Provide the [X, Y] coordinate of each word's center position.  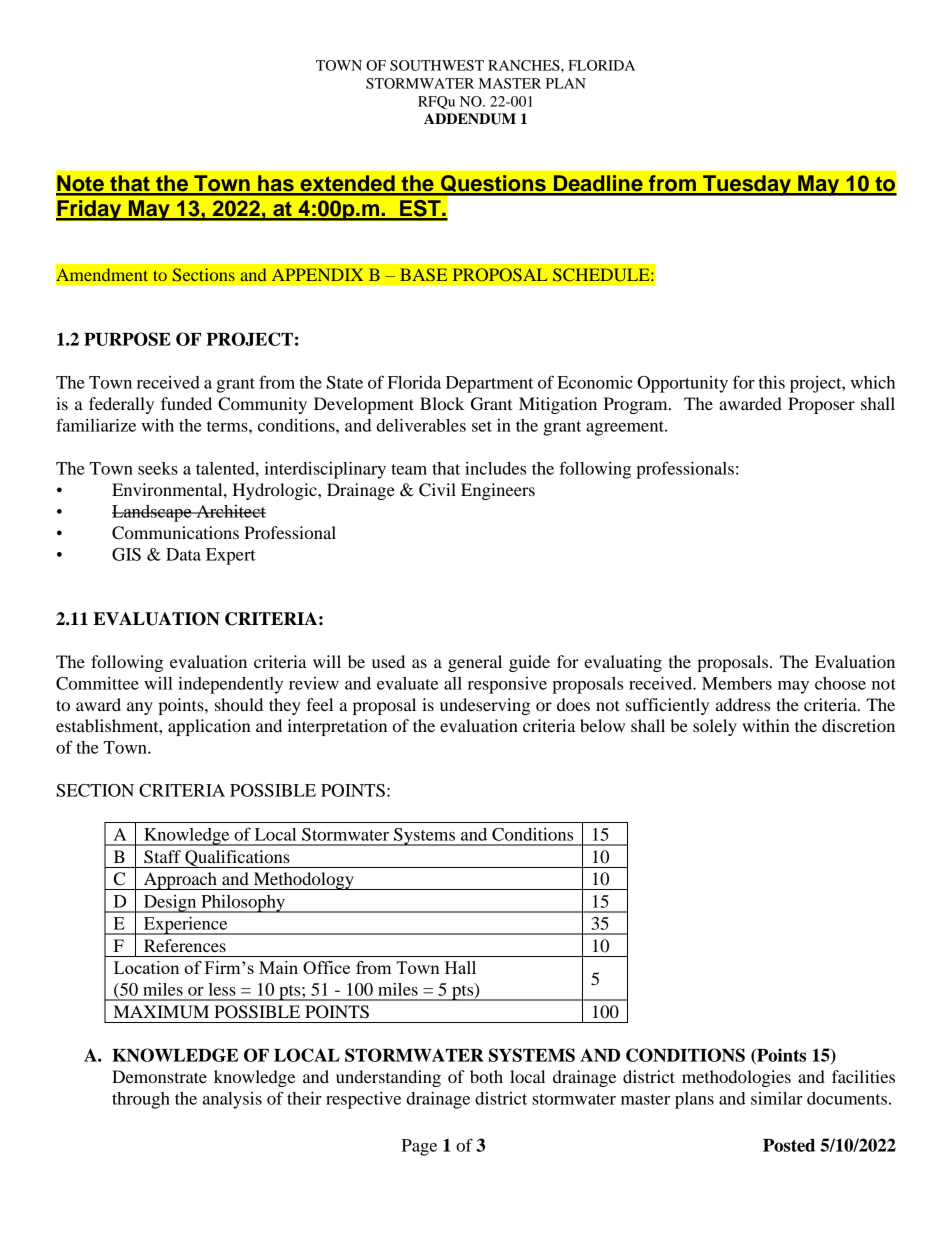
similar [777, 1098]
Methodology [303, 881]
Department [489, 384]
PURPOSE [127, 339]
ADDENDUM [470, 119]
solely [715, 727]
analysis [232, 1100]
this [772, 382]
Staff [162, 857]
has [276, 184]
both [486, 1076]
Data [183, 554]
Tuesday [747, 185]
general [475, 663]
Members [737, 683]
